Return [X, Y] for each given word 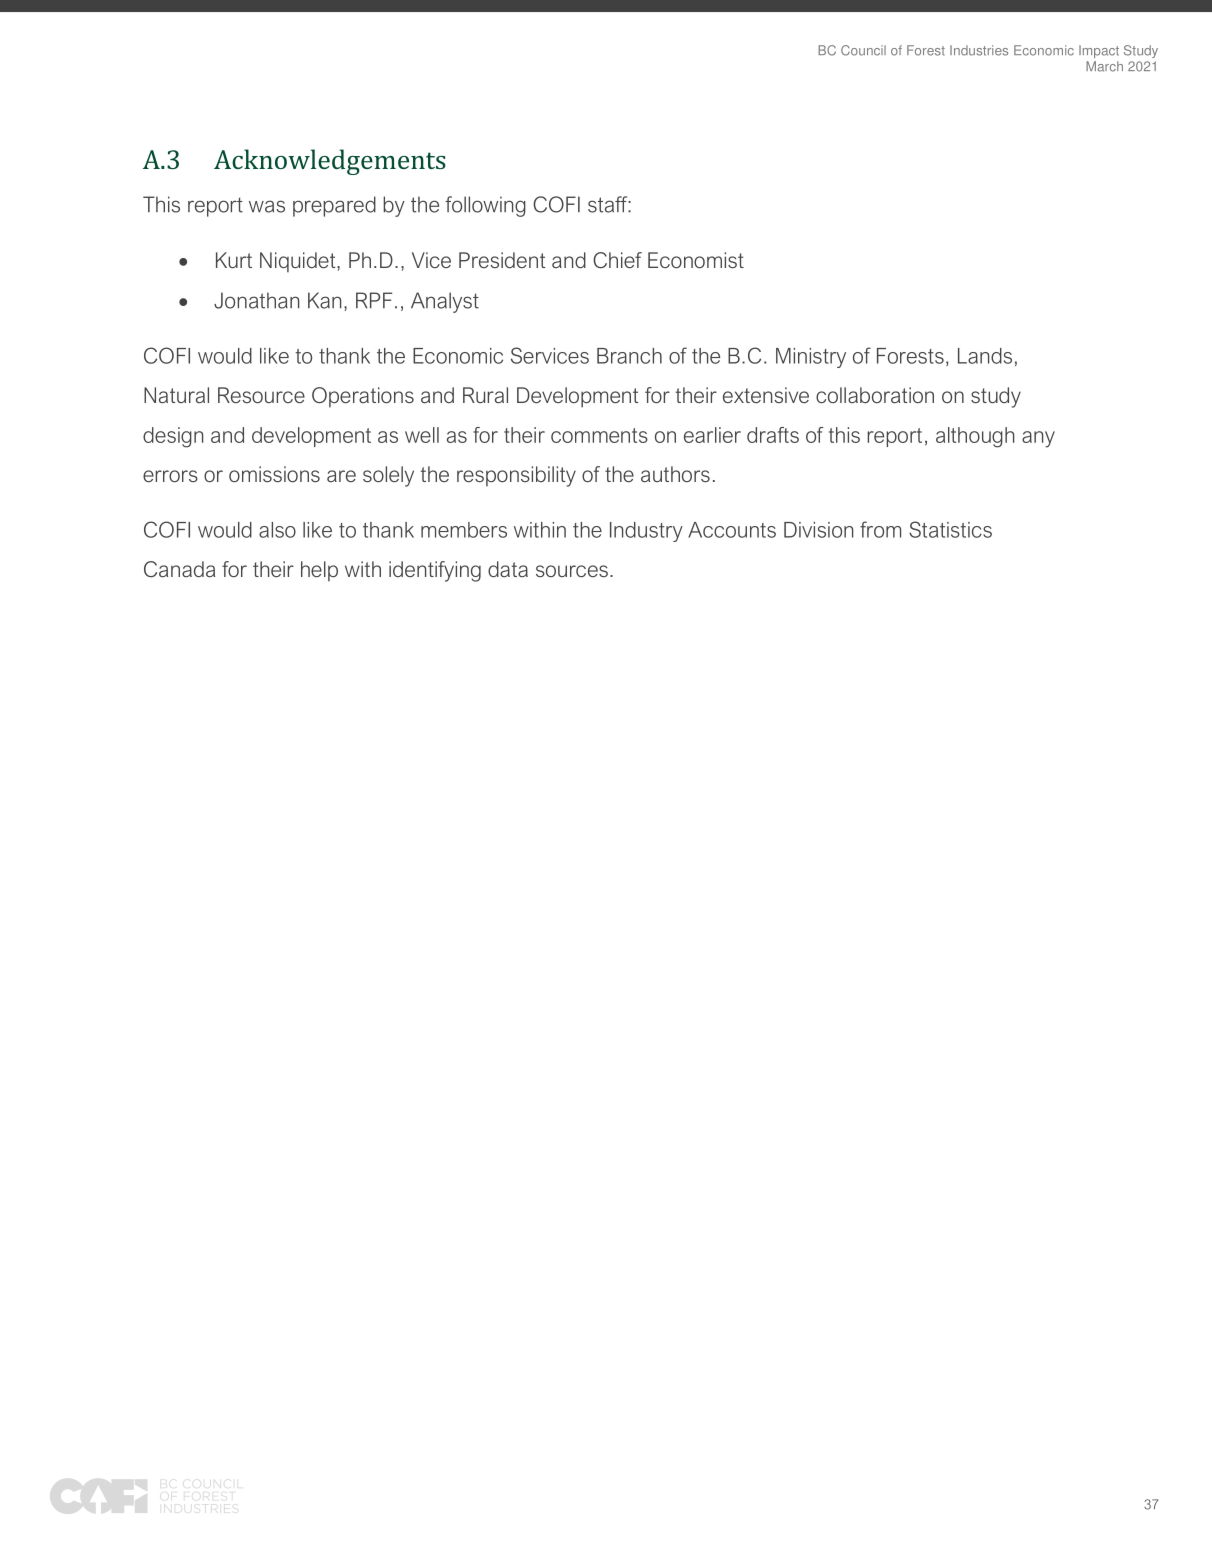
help [319, 571]
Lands [985, 356]
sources [572, 571]
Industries [979, 50]
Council [863, 50]
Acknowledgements [330, 162]
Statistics [950, 529]
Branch [629, 356]
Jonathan [256, 300]
